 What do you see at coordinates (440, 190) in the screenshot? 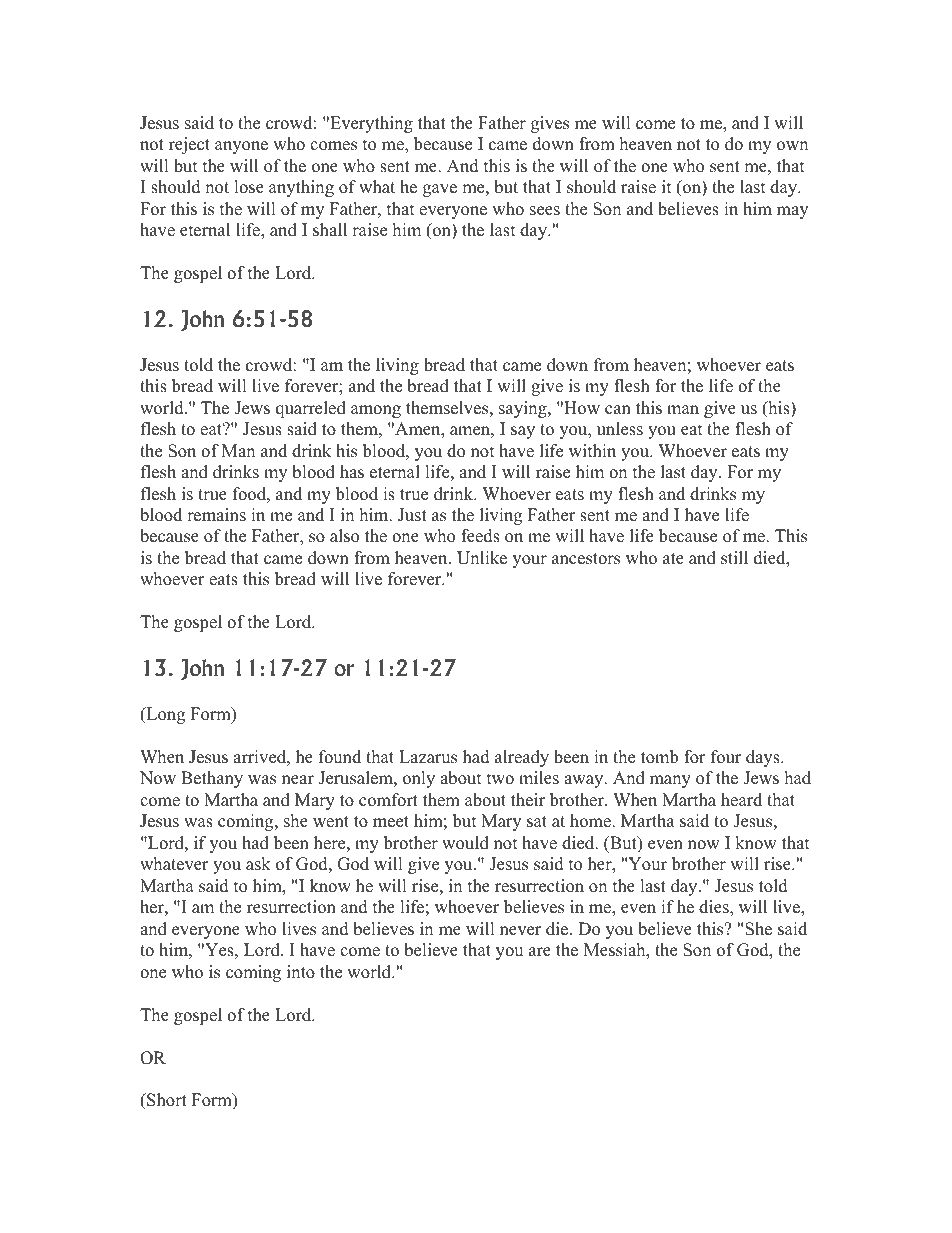
I see `gave` at bounding box center [440, 190].
